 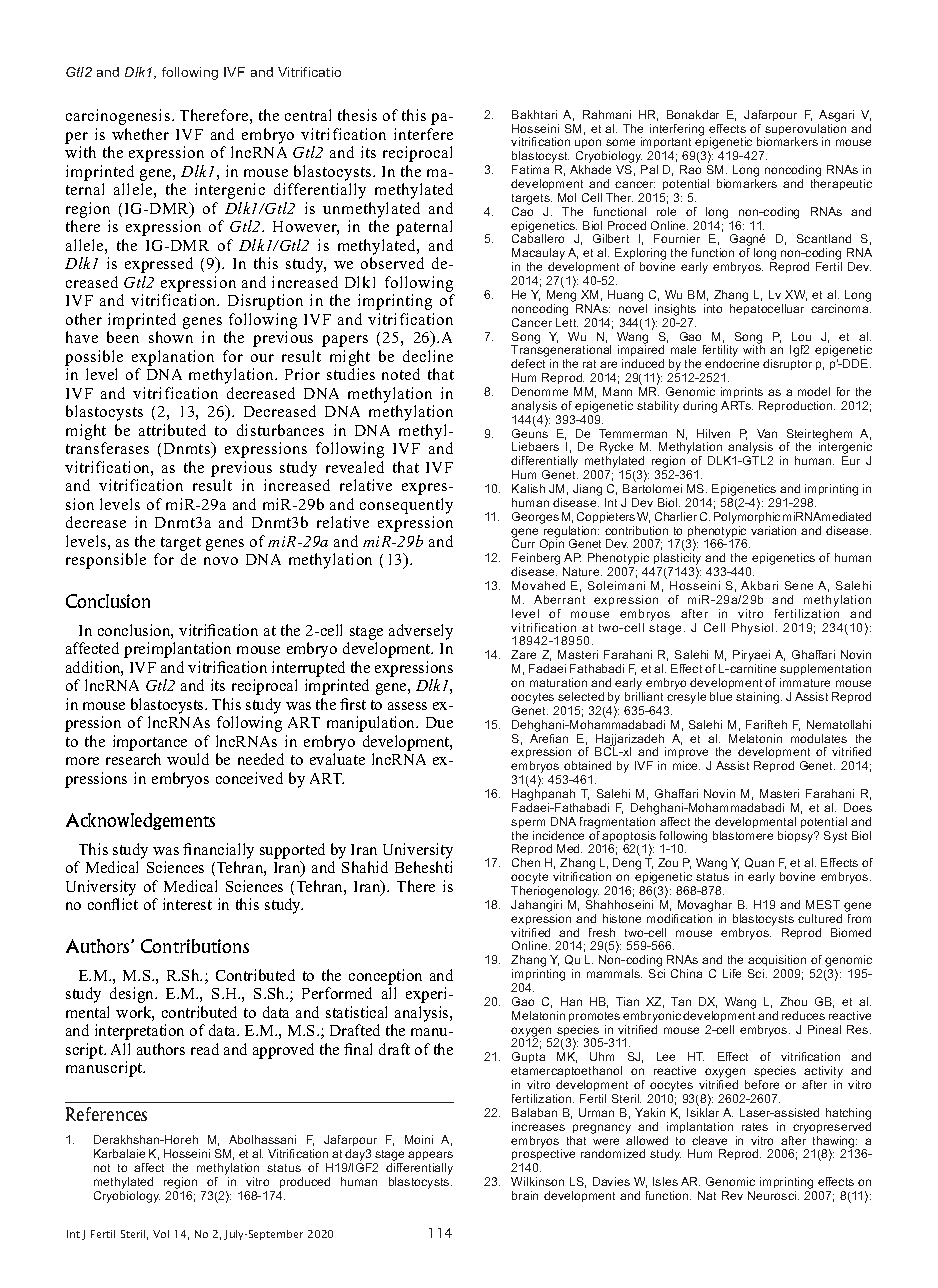 I want to click on brain, so click(x=525, y=1195).
